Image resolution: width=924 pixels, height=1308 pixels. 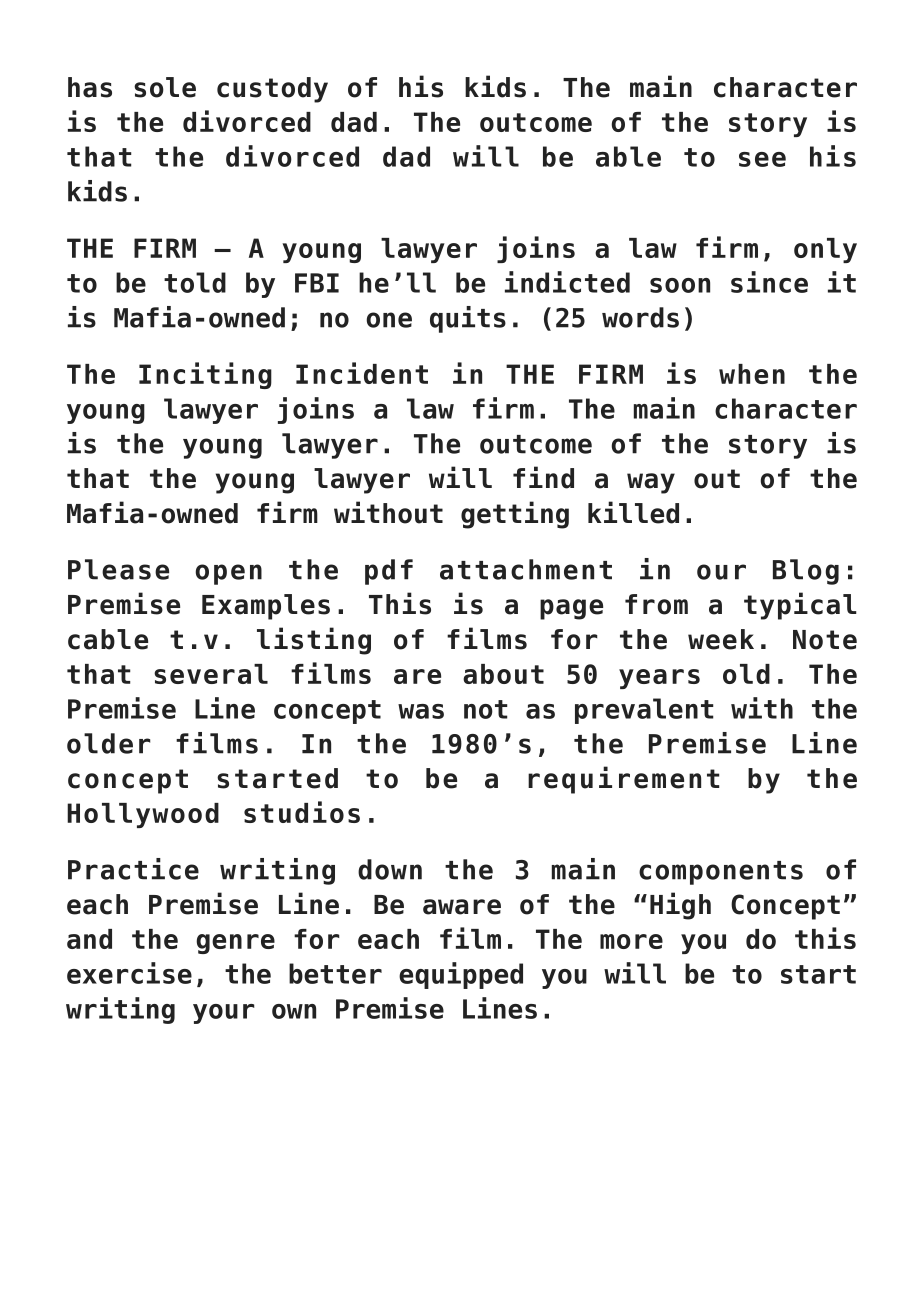 What do you see at coordinates (421, 711) in the screenshot?
I see `was` at bounding box center [421, 711].
